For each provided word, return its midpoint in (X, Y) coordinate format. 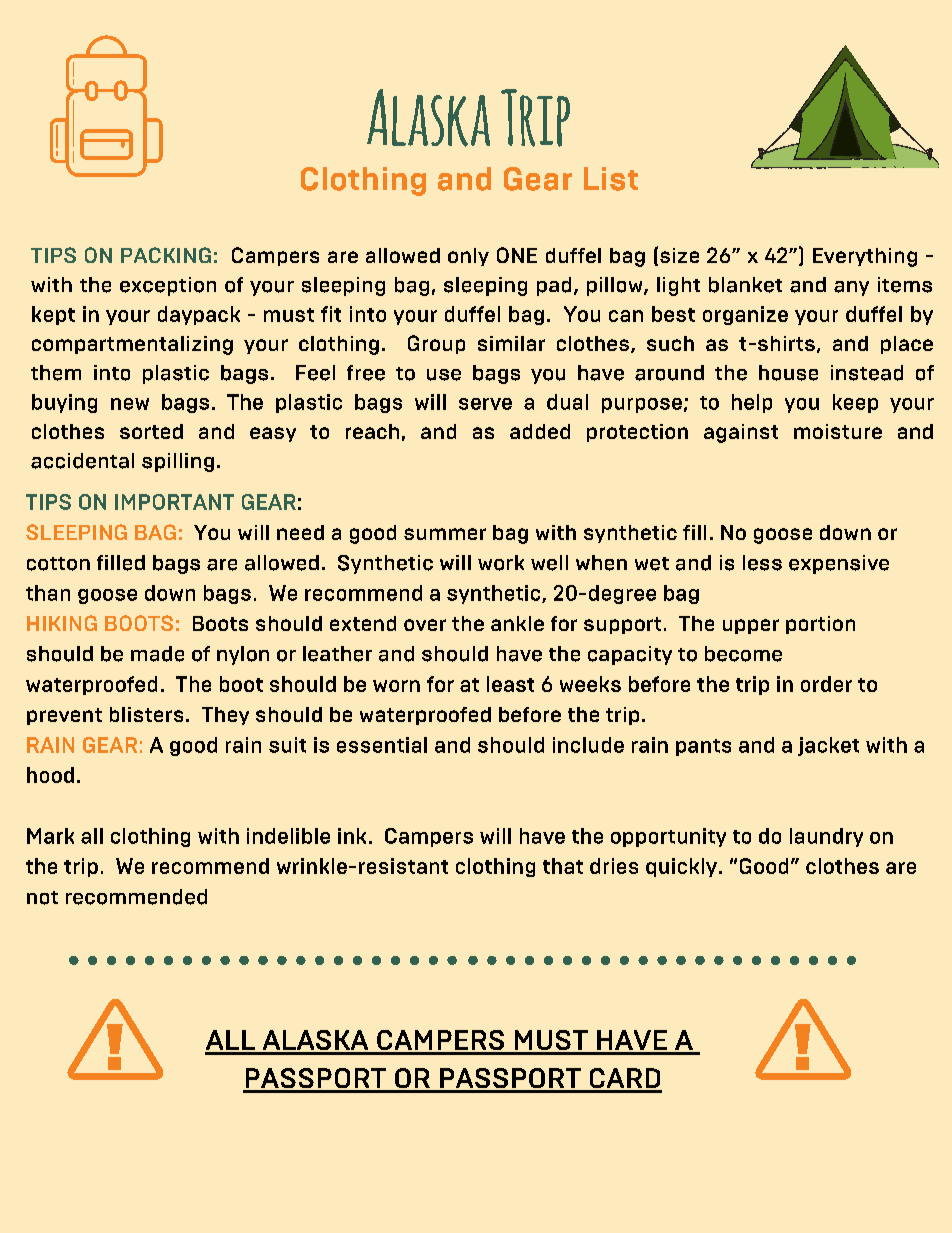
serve (485, 404)
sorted (151, 431)
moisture (838, 431)
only (468, 257)
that (563, 866)
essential (382, 745)
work (501, 563)
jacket (828, 746)
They (225, 716)
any (851, 288)
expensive (839, 564)
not (42, 898)
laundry (826, 837)
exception (168, 286)
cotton (58, 564)
